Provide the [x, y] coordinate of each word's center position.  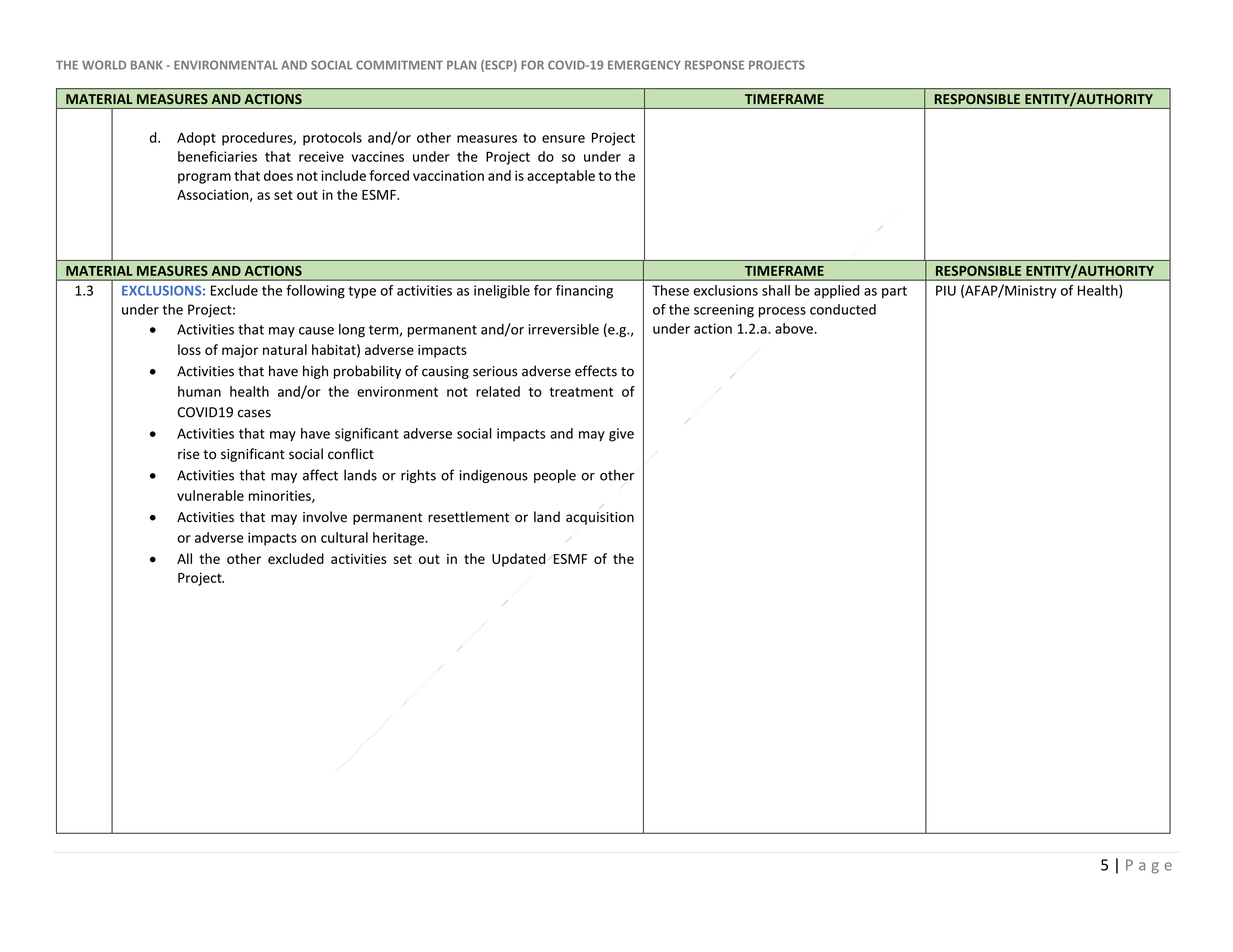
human [199, 391]
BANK [146, 65]
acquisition [600, 518]
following [315, 292]
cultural [344, 537]
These [670, 290]
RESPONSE [714, 65]
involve [325, 516]
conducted [843, 309]
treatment [581, 392]
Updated [518, 560]
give [621, 435]
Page [1149, 866]
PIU [946, 290]
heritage [399, 539]
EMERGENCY [644, 65]
